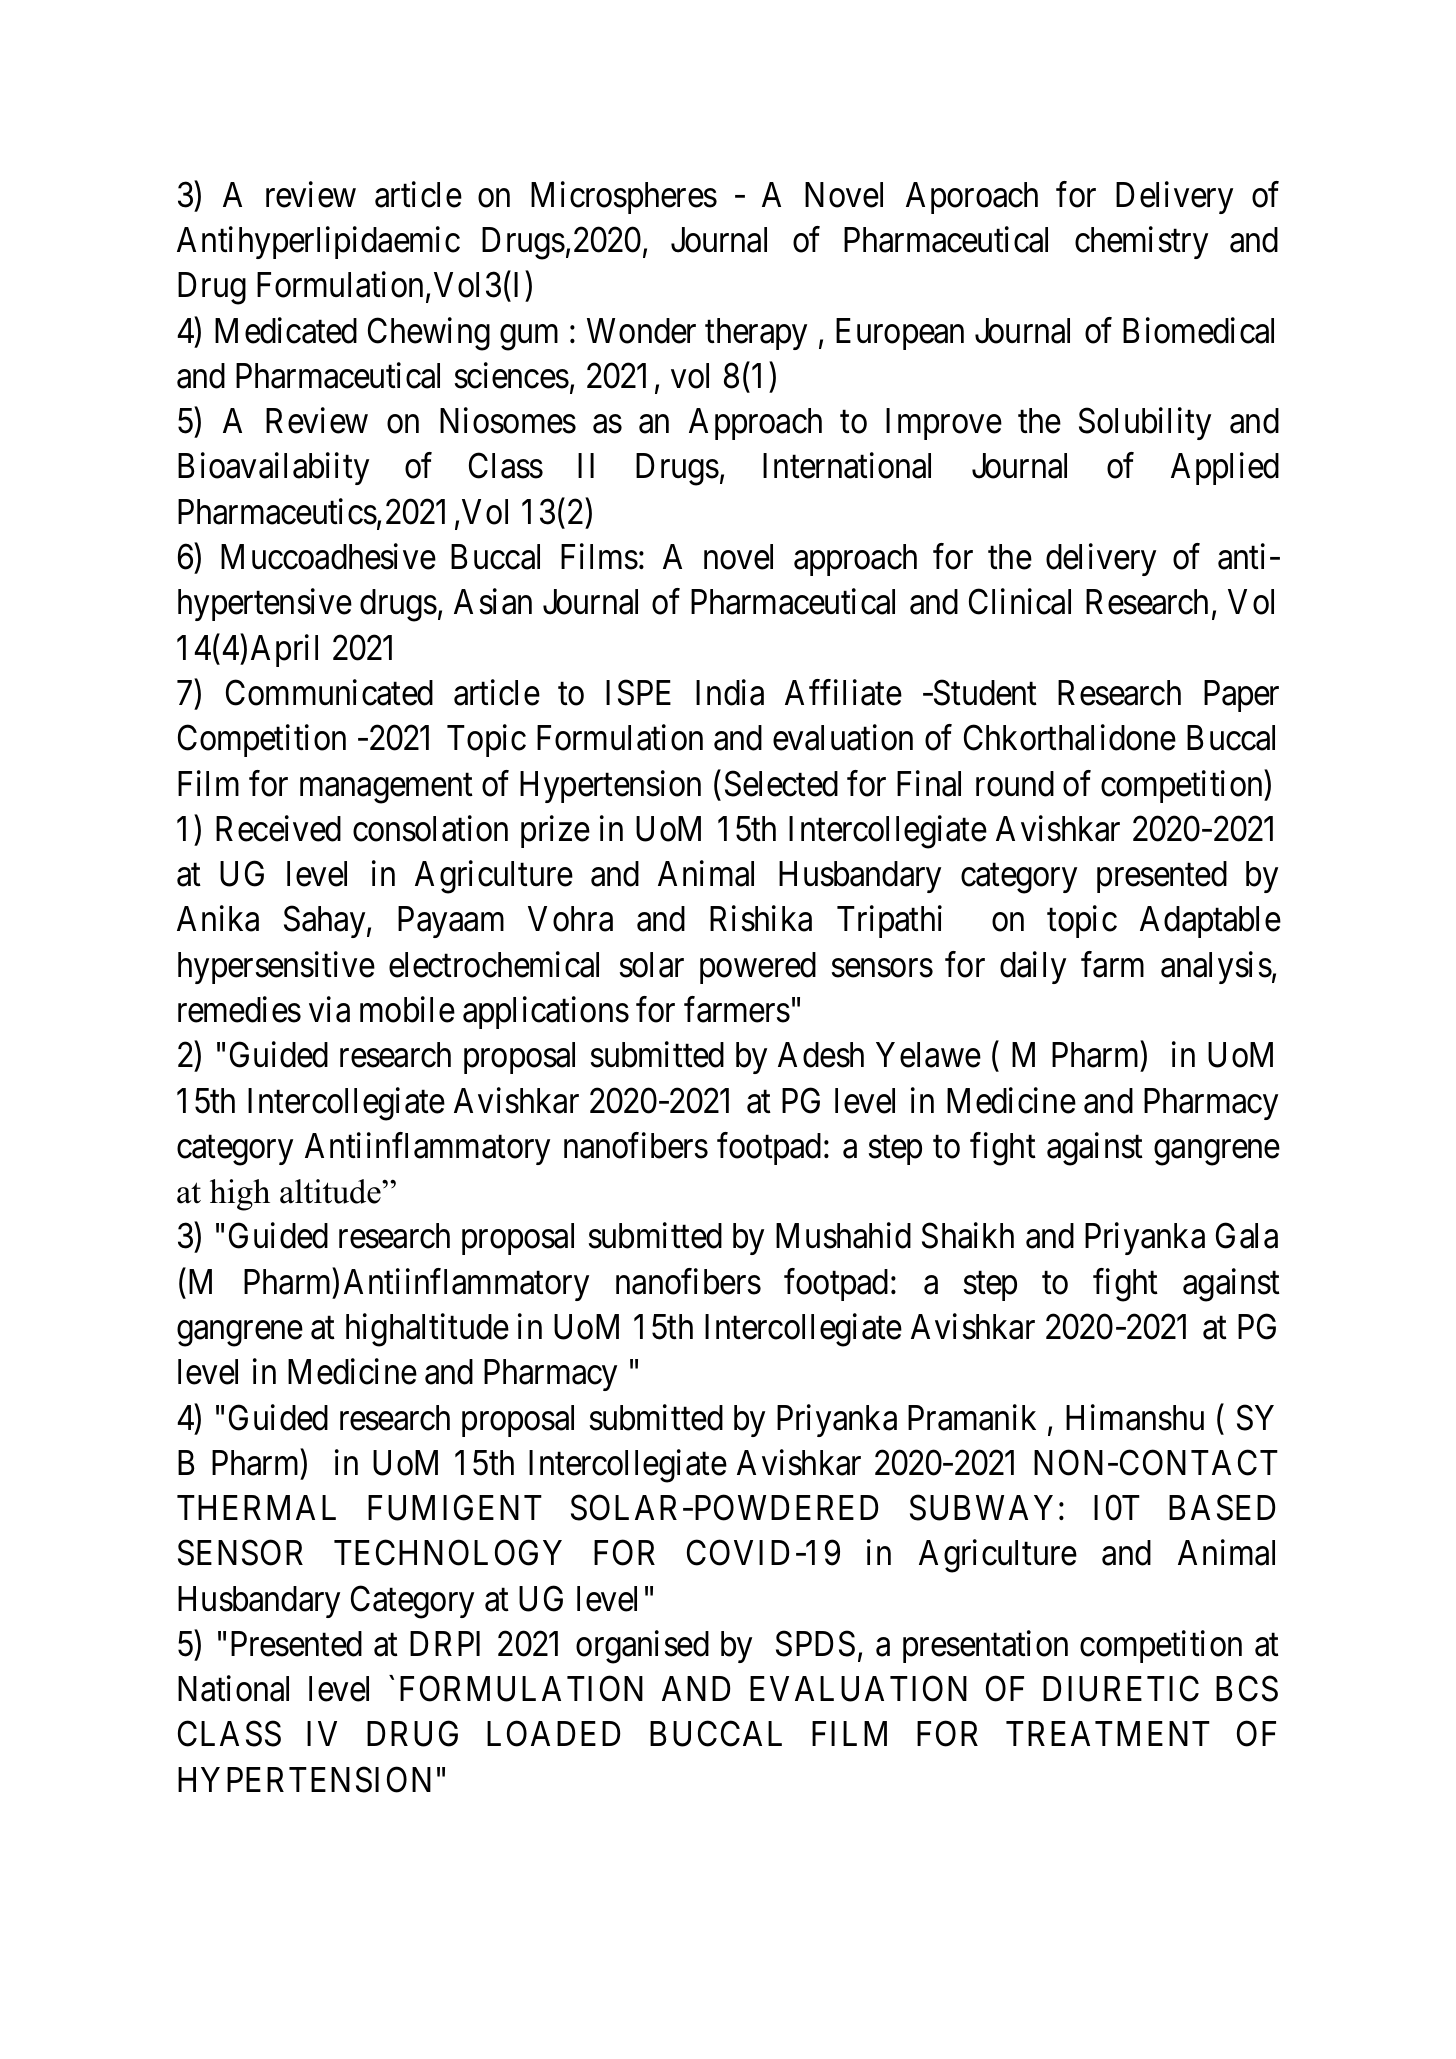 The image size is (1456, 2059). Describe the element at coordinates (1141, 243) in the page. I see `chemistry` at that location.
